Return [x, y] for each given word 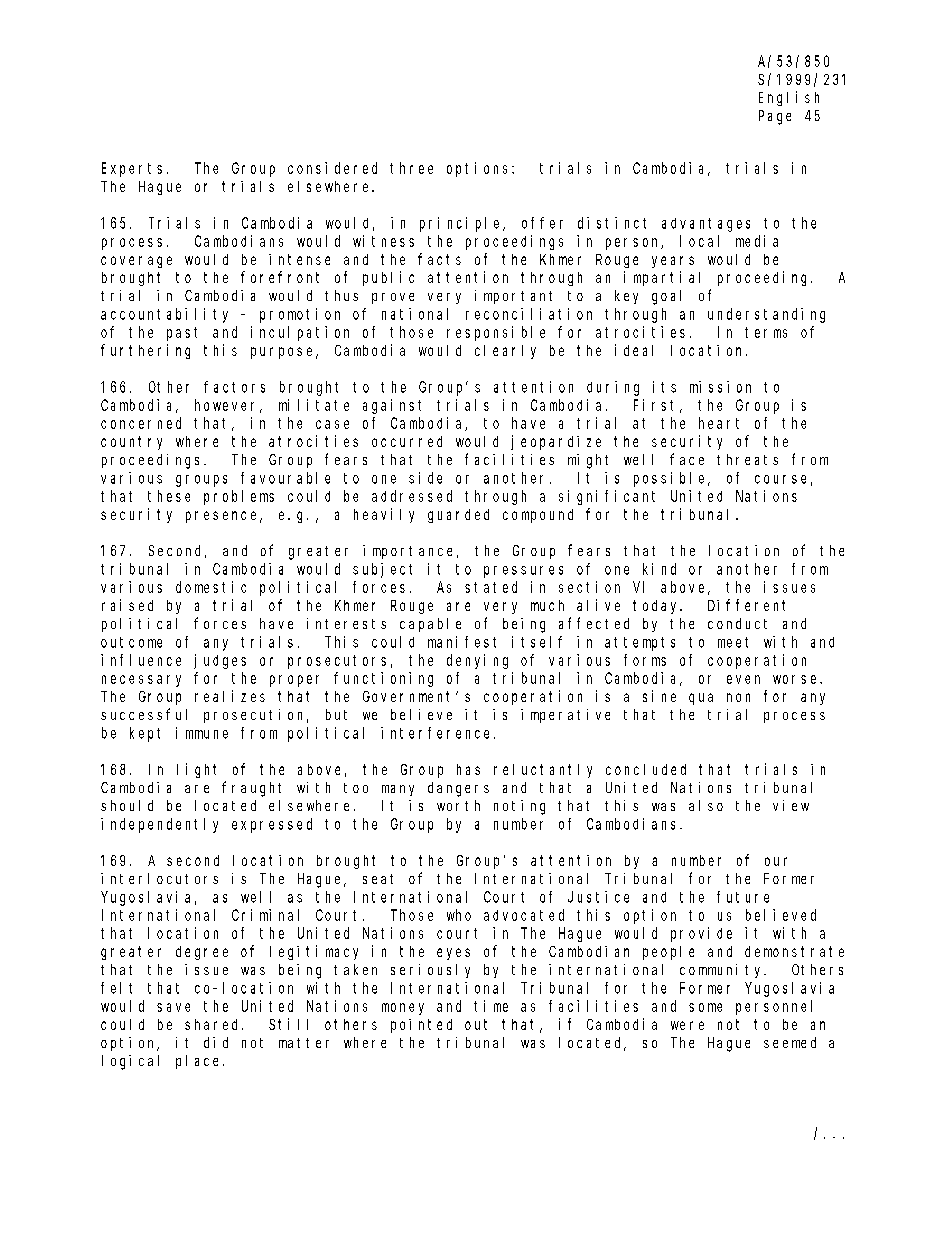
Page [775, 117]
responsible [496, 333]
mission [720, 387]
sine [659, 696]
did [216, 1042]
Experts [132, 170]
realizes [230, 696]
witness [383, 241]
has [468, 769]
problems [239, 497]
